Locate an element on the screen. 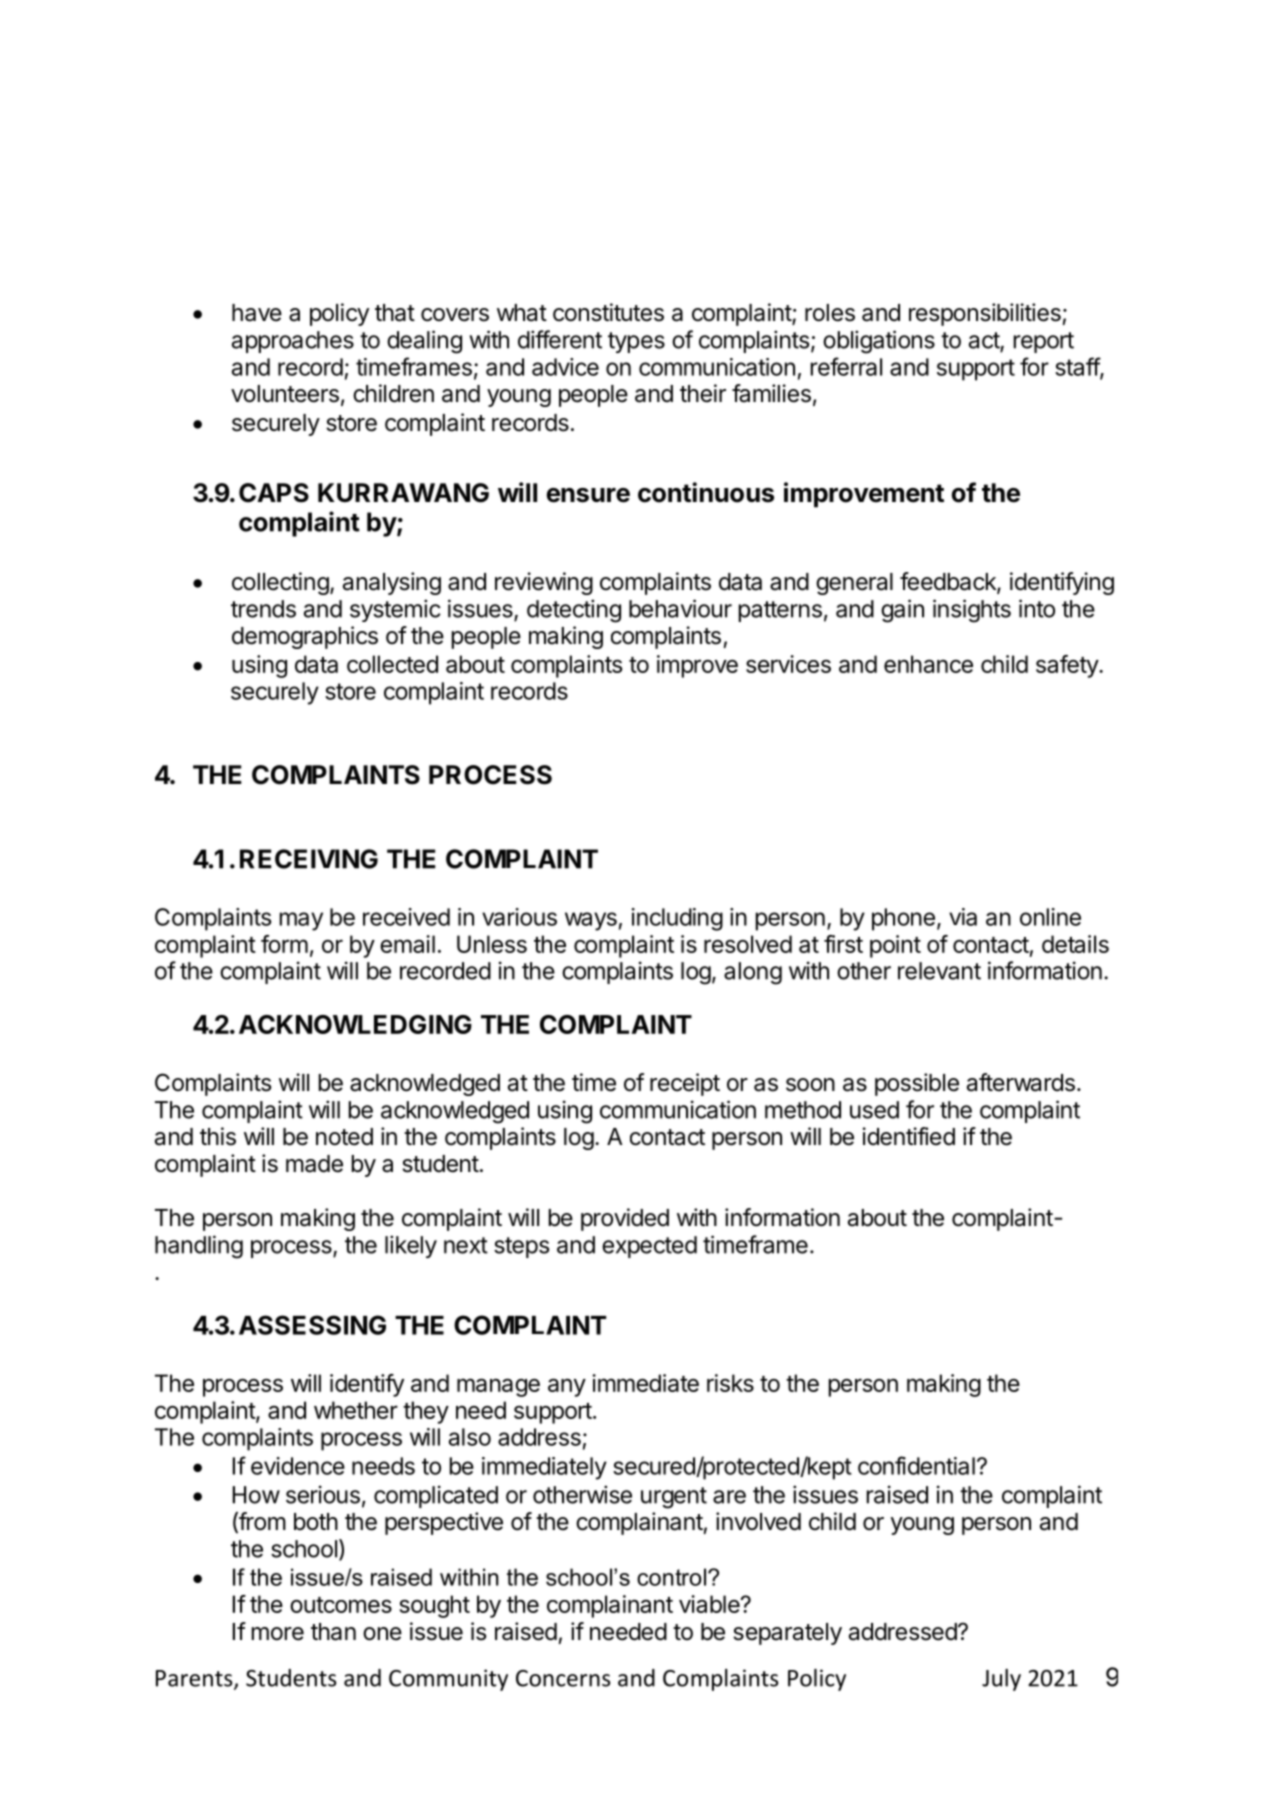 The width and height of the screenshot is (1271, 1798). responsibilities is located at coordinates (985, 314).
